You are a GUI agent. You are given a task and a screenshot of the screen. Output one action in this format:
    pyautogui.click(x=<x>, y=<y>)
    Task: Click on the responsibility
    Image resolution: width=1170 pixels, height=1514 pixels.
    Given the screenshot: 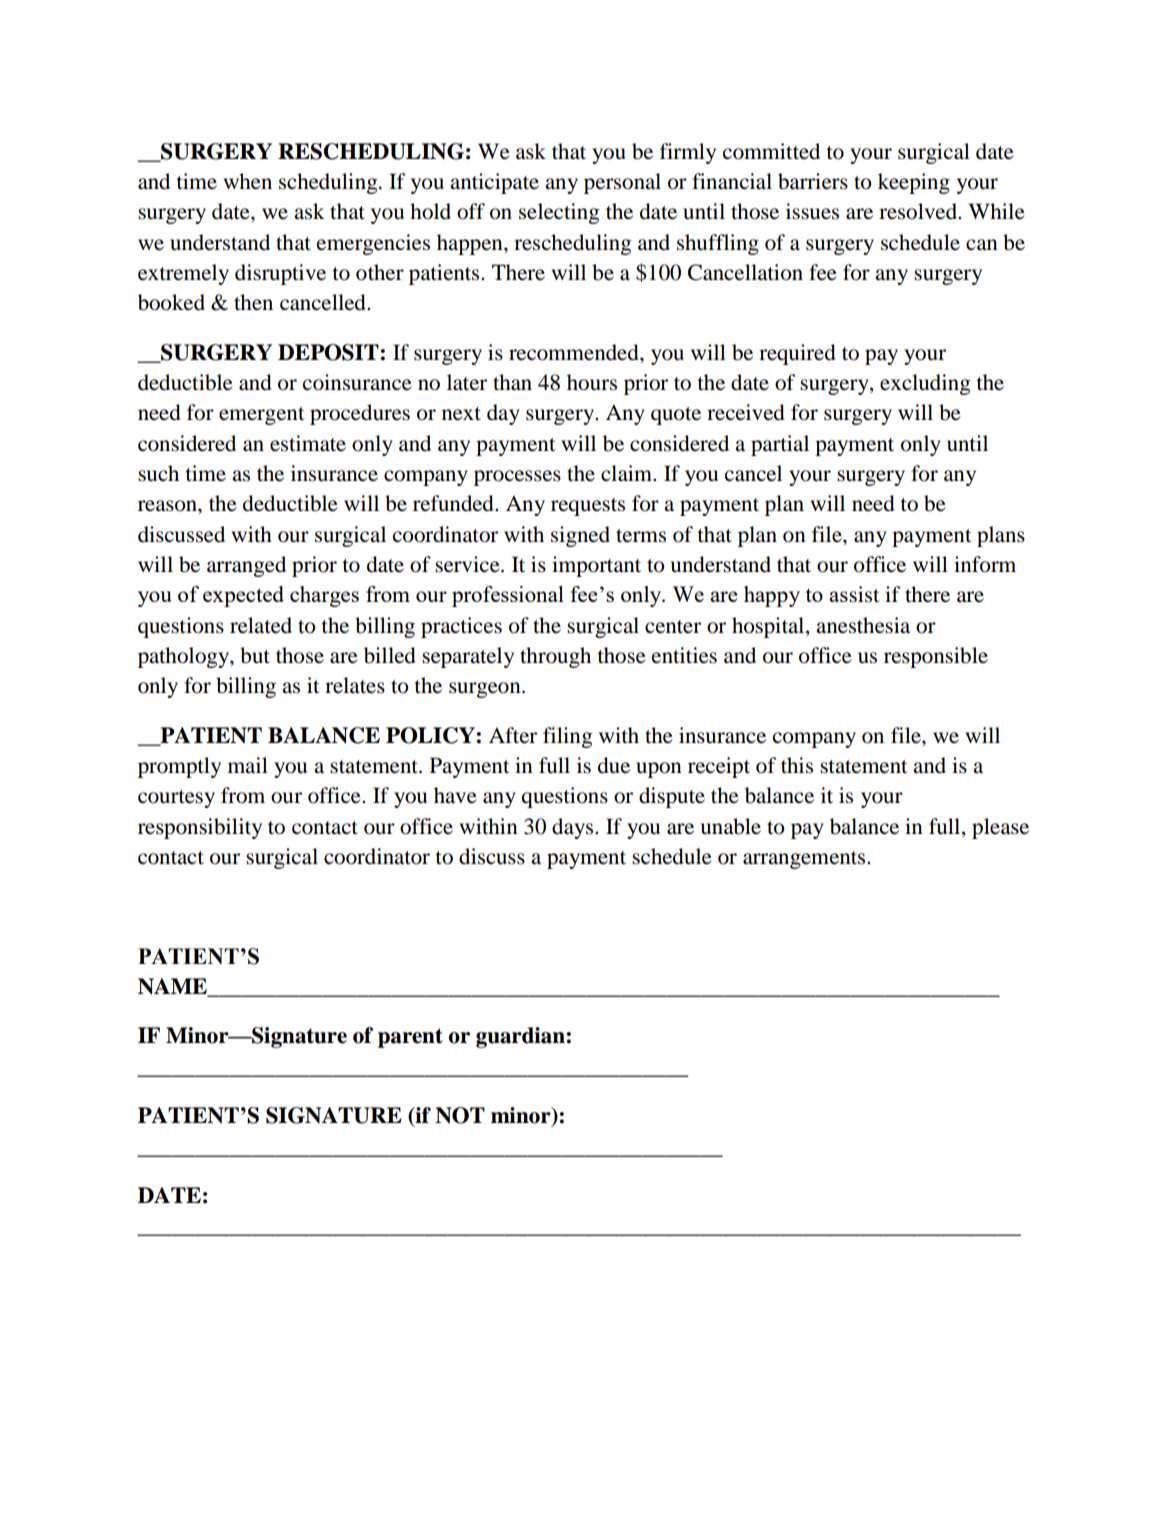 What is the action you would take?
    pyautogui.click(x=200, y=828)
